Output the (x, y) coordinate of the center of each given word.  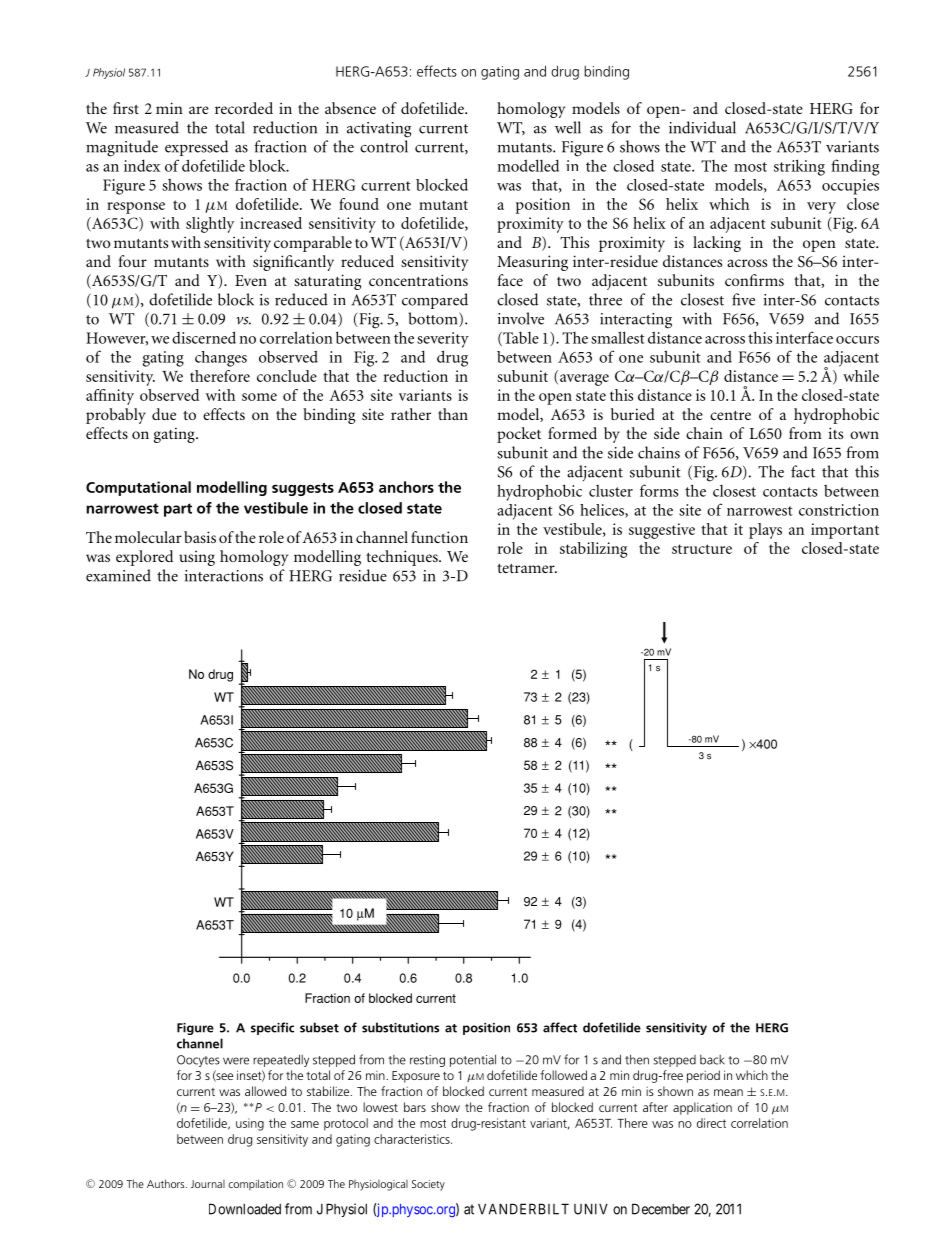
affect (560, 1027)
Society (428, 1185)
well (568, 127)
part (178, 510)
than (453, 414)
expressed (196, 148)
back (712, 1060)
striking (799, 167)
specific (272, 1028)
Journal (208, 1184)
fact (803, 471)
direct (711, 1123)
